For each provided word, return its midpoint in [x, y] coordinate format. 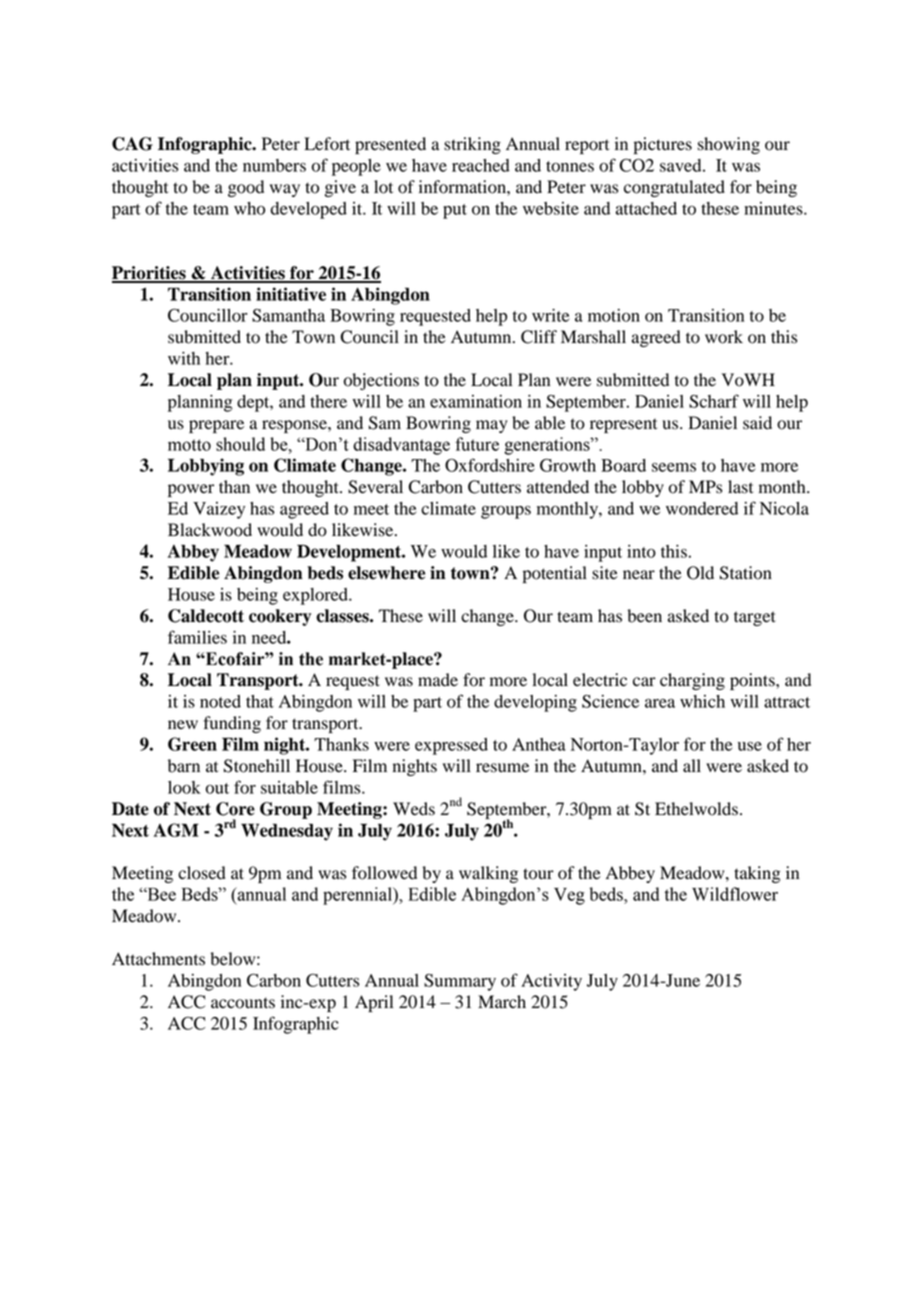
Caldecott [206, 616]
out [217, 788]
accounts [243, 1003]
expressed [451, 746]
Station [746, 573]
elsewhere [386, 573]
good [246, 188]
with [184, 358]
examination [476, 401]
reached [481, 165]
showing [729, 145]
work [724, 337]
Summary [460, 982]
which [702, 701]
